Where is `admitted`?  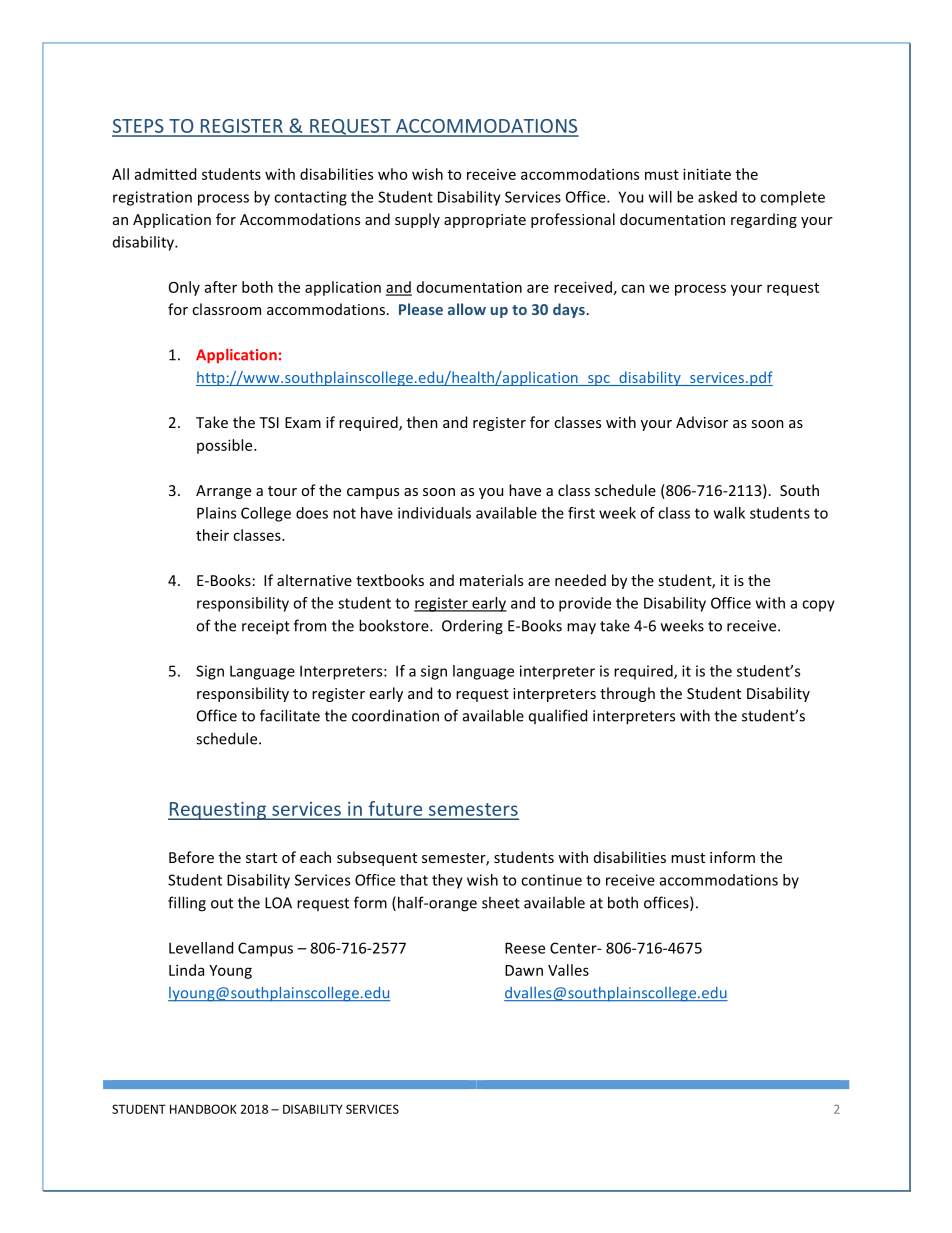
admitted is located at coordinates (165, 174).
